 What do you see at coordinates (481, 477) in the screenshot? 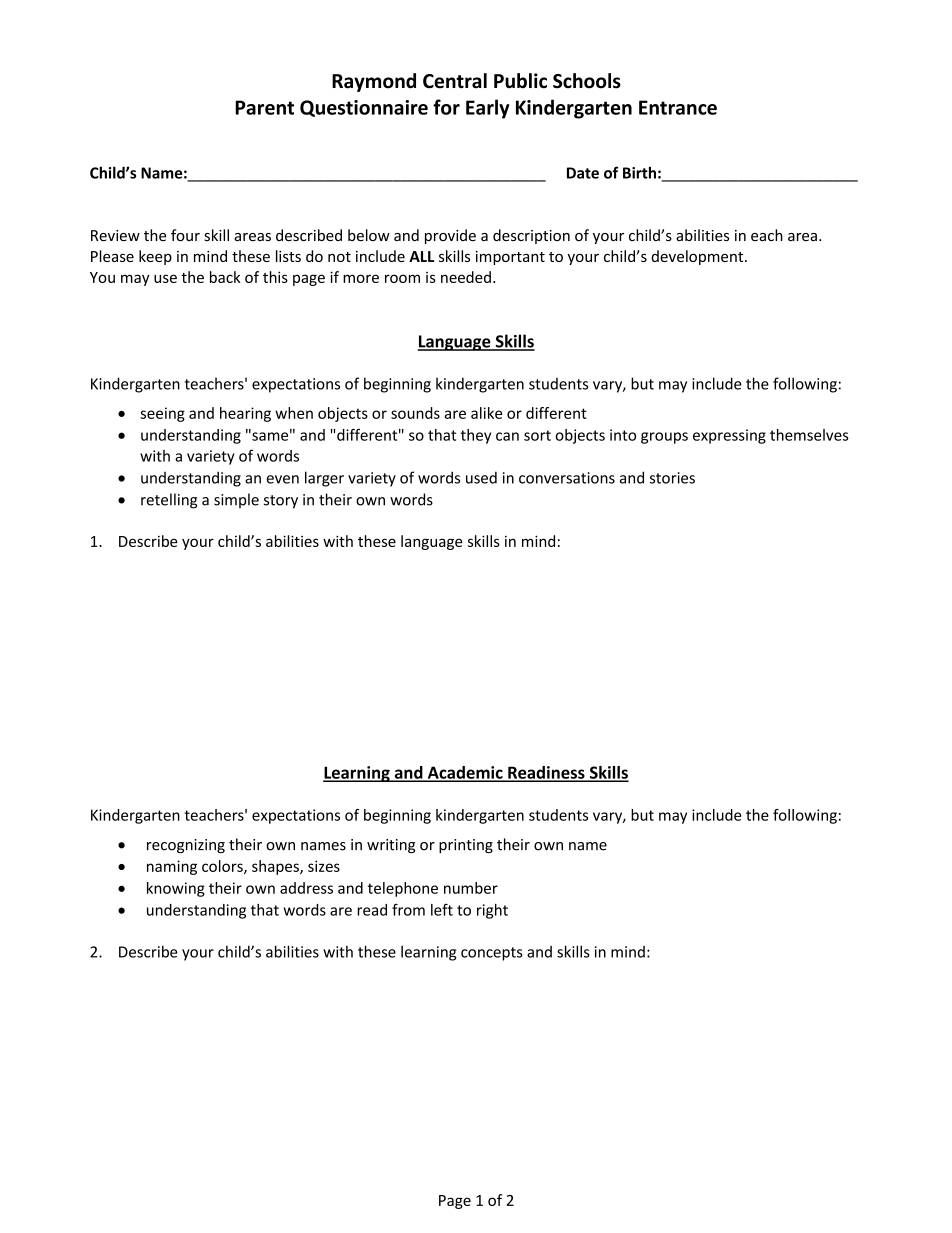
I see `used` at bounding box center [481, 477].
